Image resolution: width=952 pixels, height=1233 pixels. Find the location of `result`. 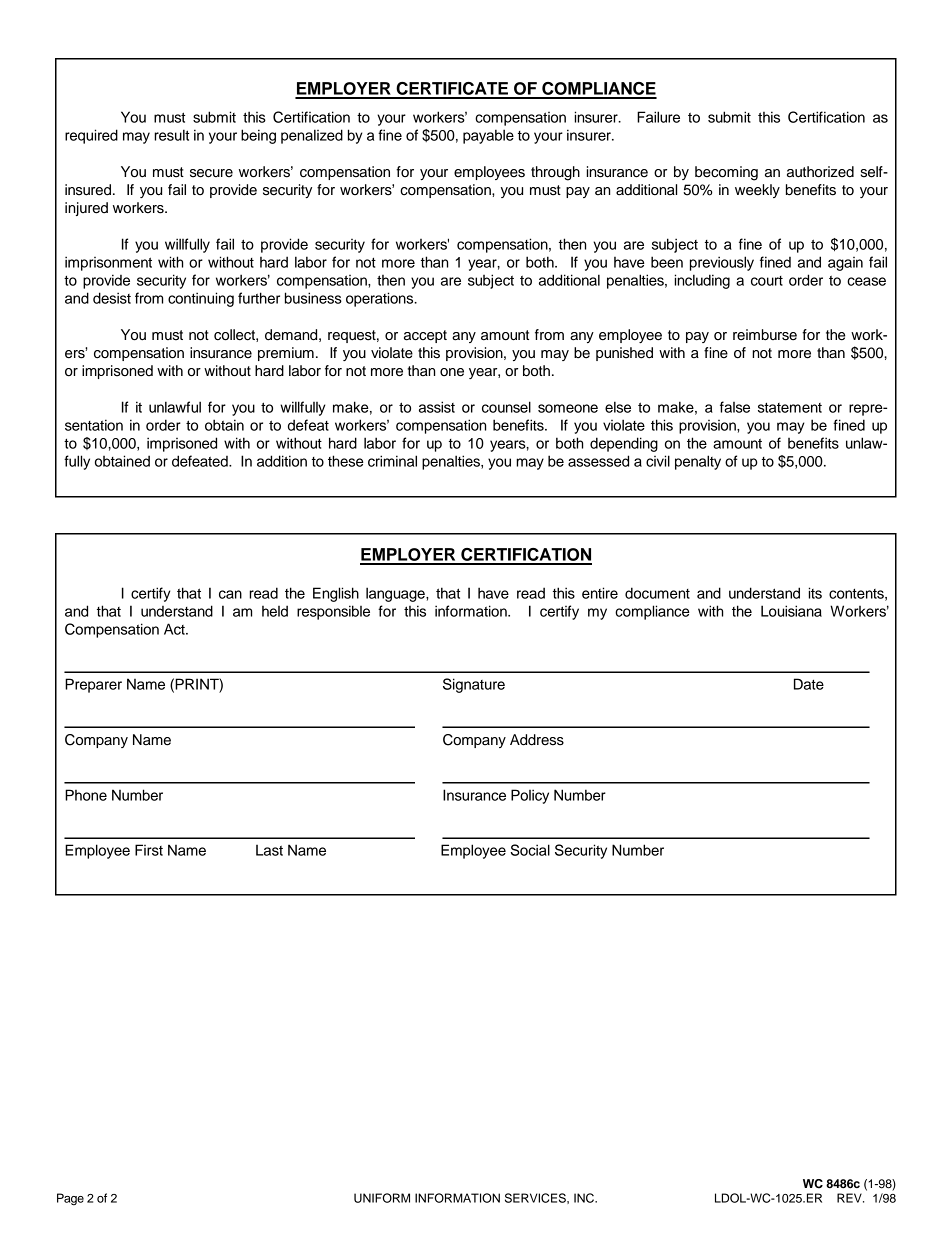

result is located at coordinates (171, 135).
